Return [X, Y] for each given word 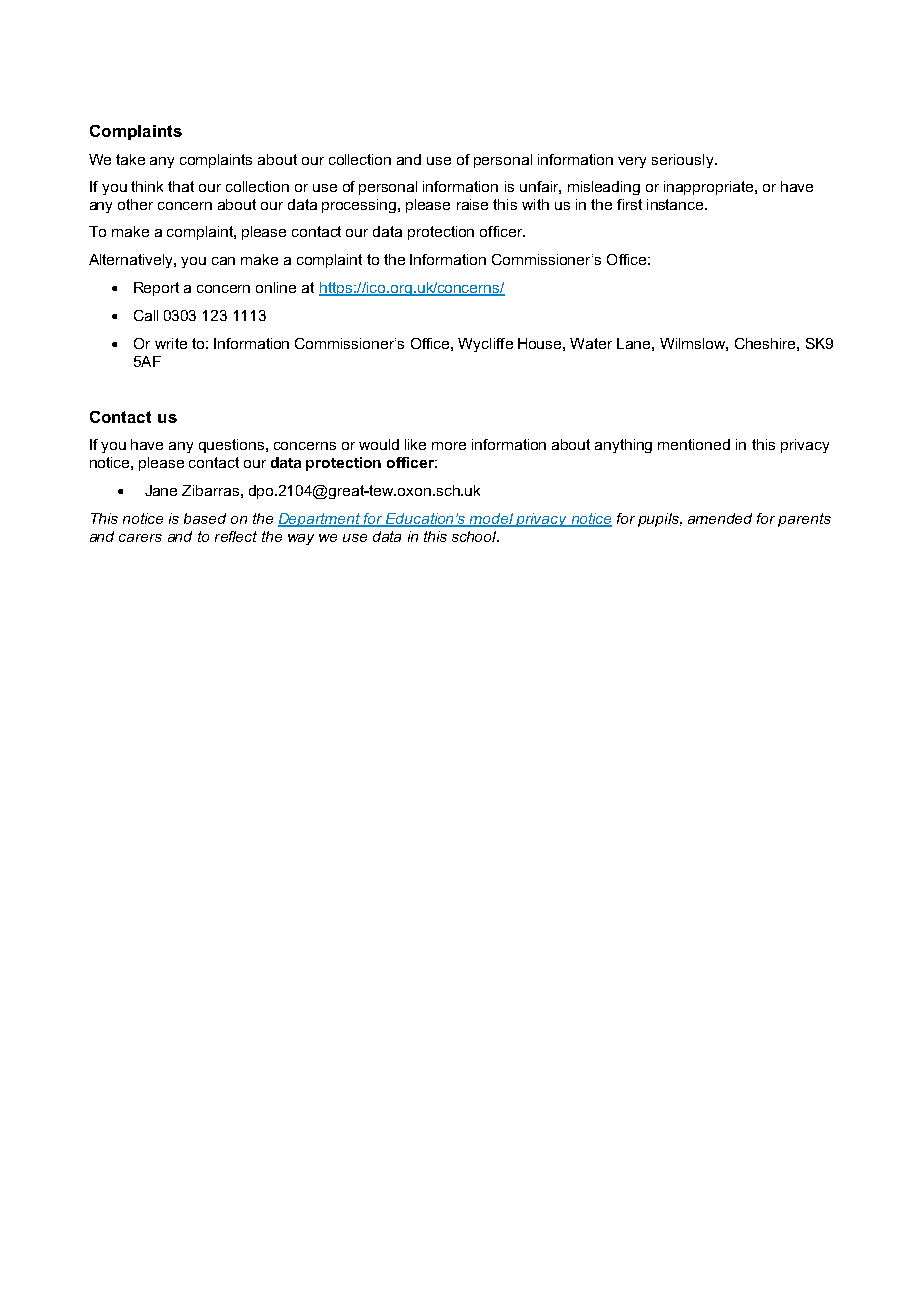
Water [591, 343]
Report [156, 289]
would [379, 444]
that [181, 186]
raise [472, 204]
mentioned [694, 444]
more [449, 446]
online [276, 287]
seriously [684, 161]
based [205, 518]
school [475, 536]
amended [720, 518]
